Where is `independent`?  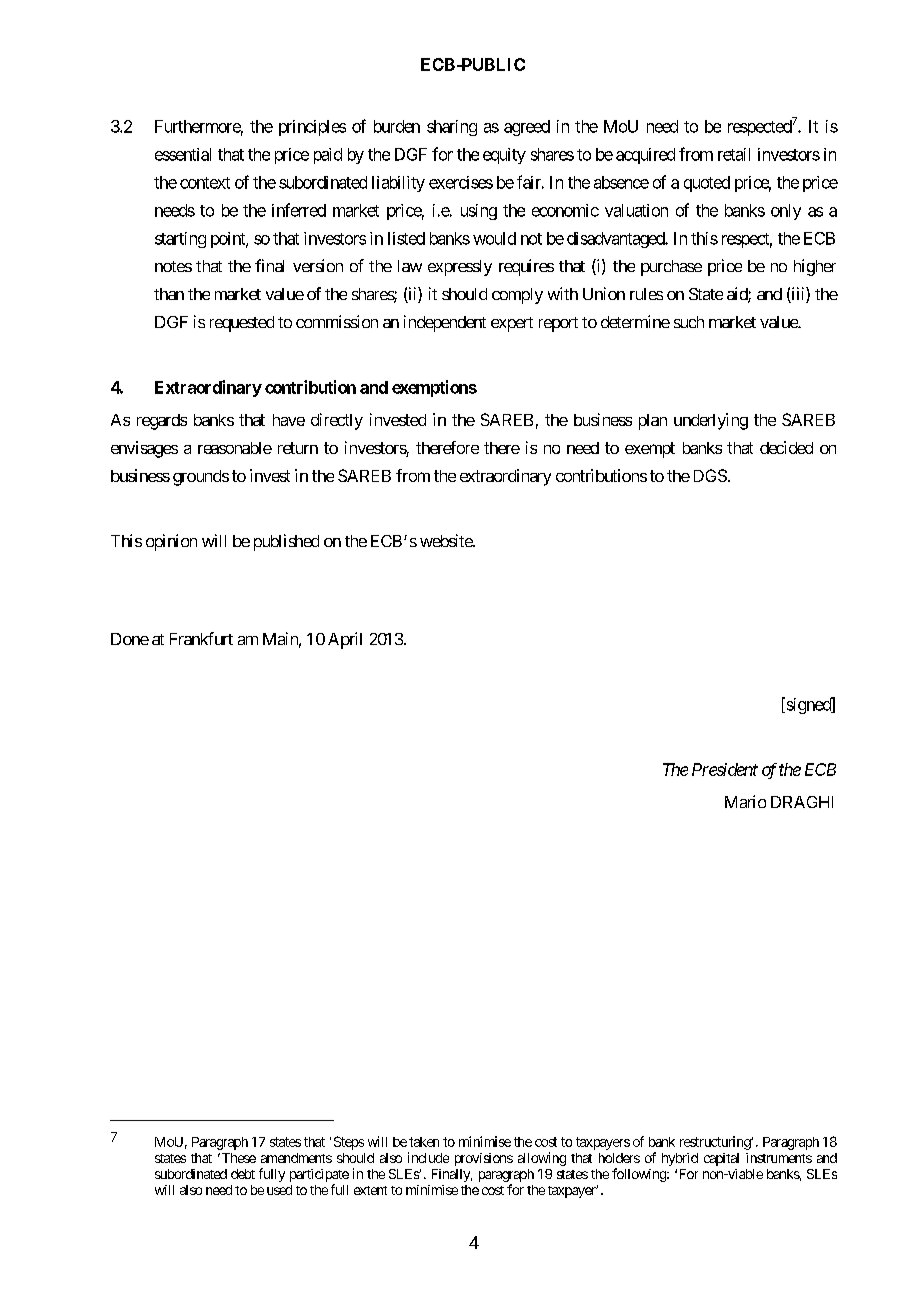
independent is located at coordinates (445, 323).
